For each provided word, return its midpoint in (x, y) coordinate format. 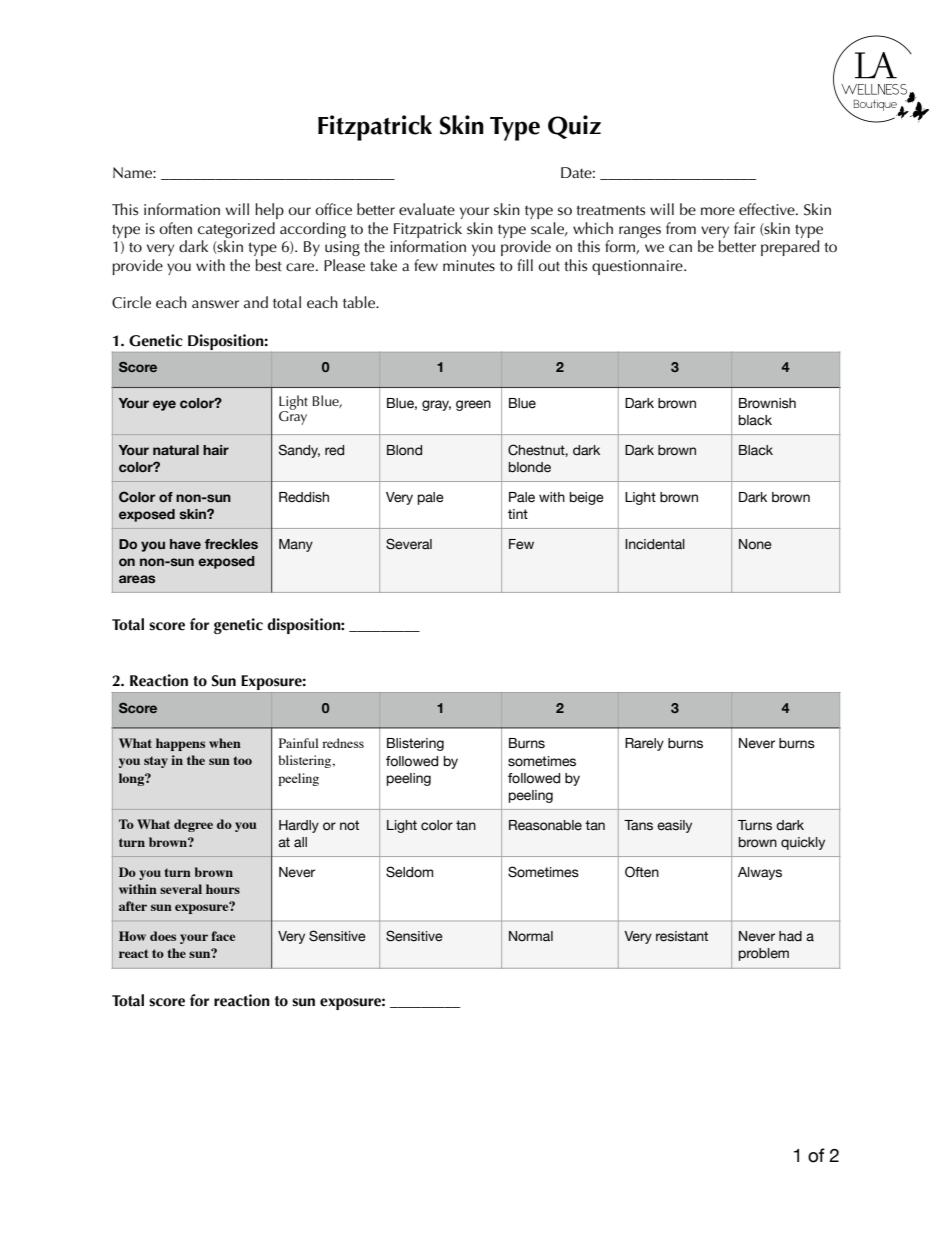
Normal (531, 936)
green (473, 405)
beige (587, 498)
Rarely (644, 744)
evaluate (427, 209)
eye (164, 405)
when (225, 743)
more (718, 211)
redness (343, 743)
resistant (682, 936)
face (223, 936)
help (269, 211)
